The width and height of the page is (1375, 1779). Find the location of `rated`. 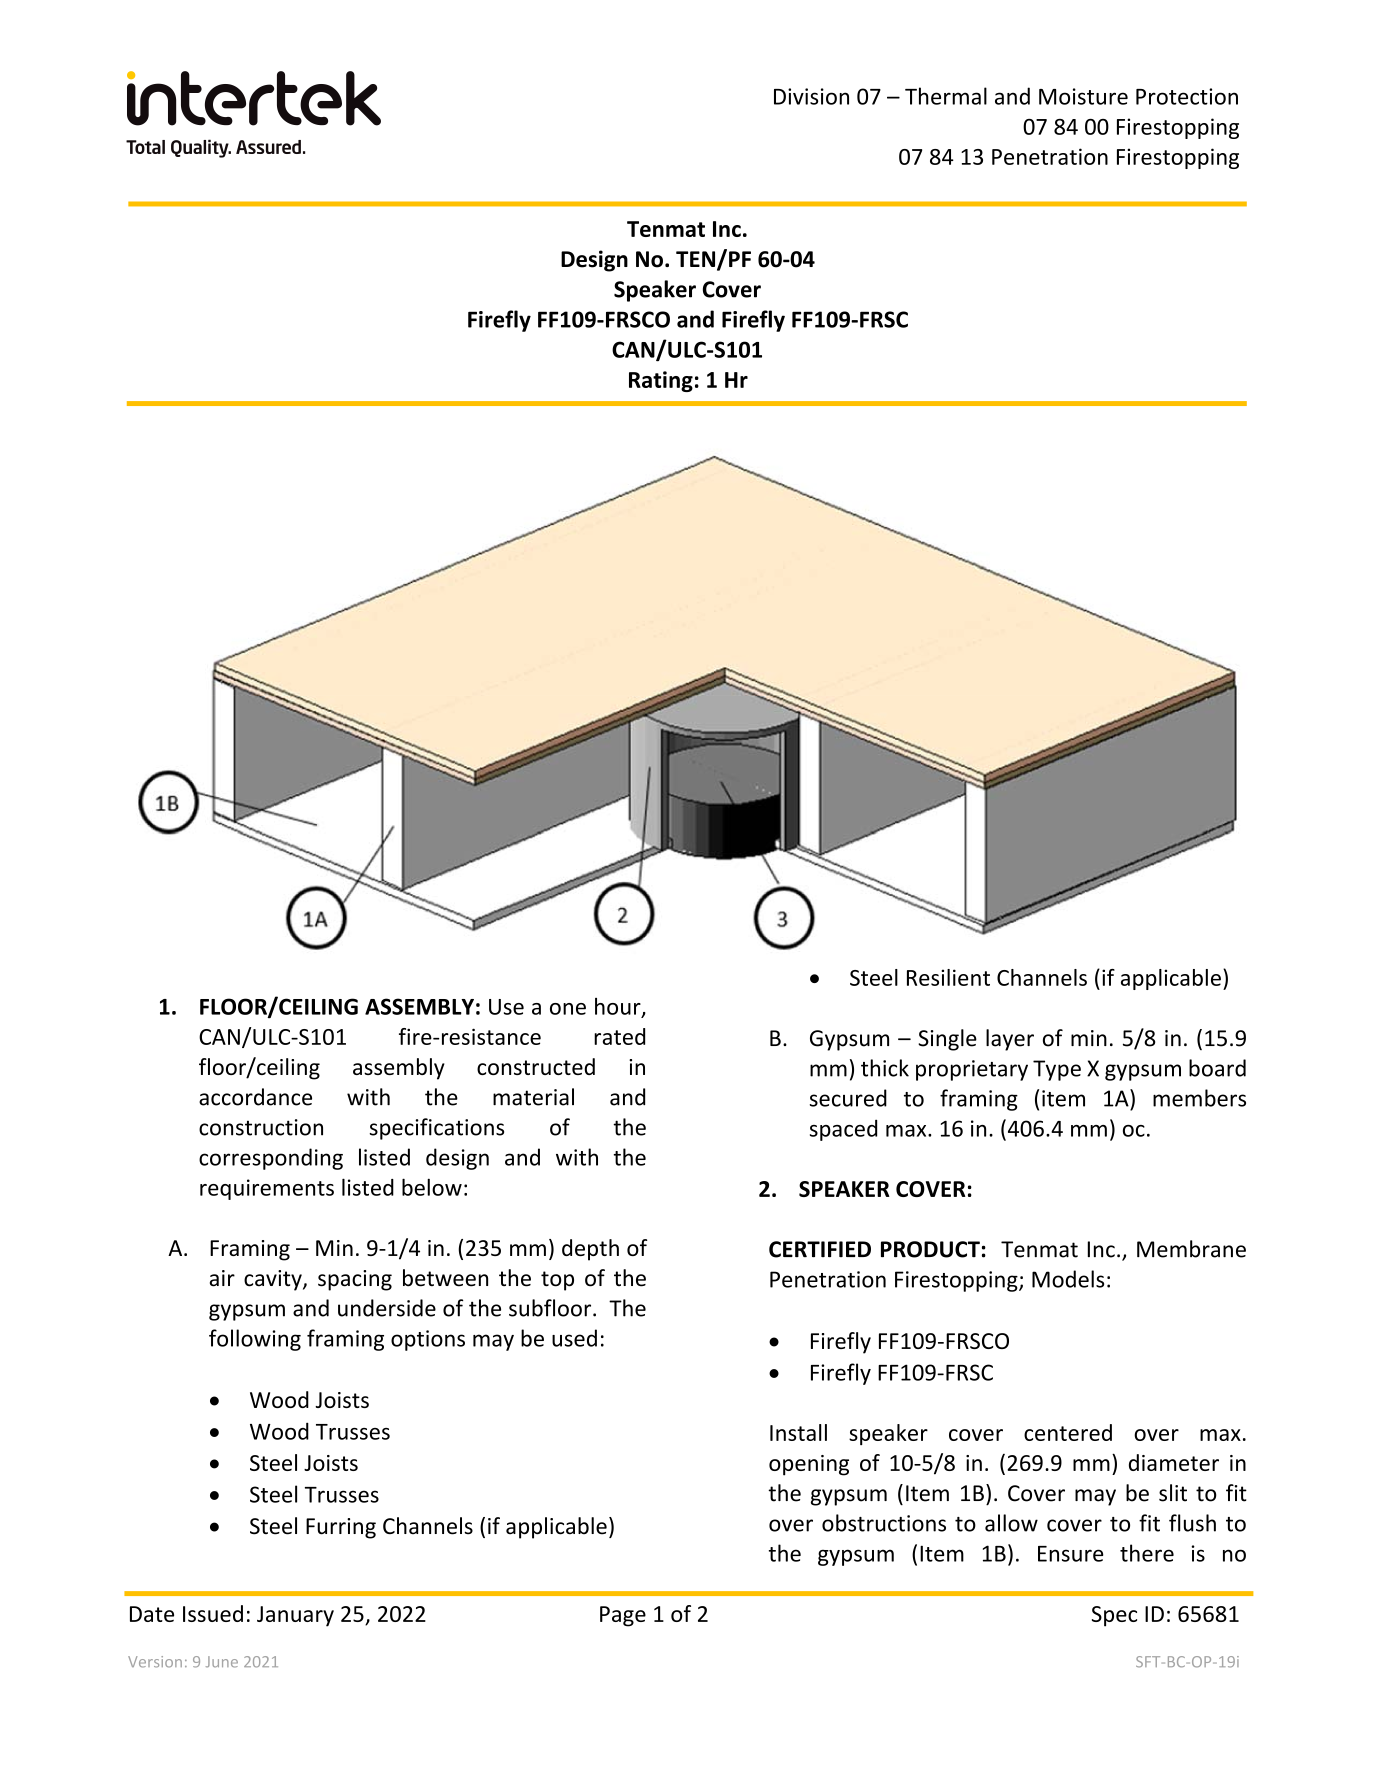

rated is located at coordinates (619, 1036).
